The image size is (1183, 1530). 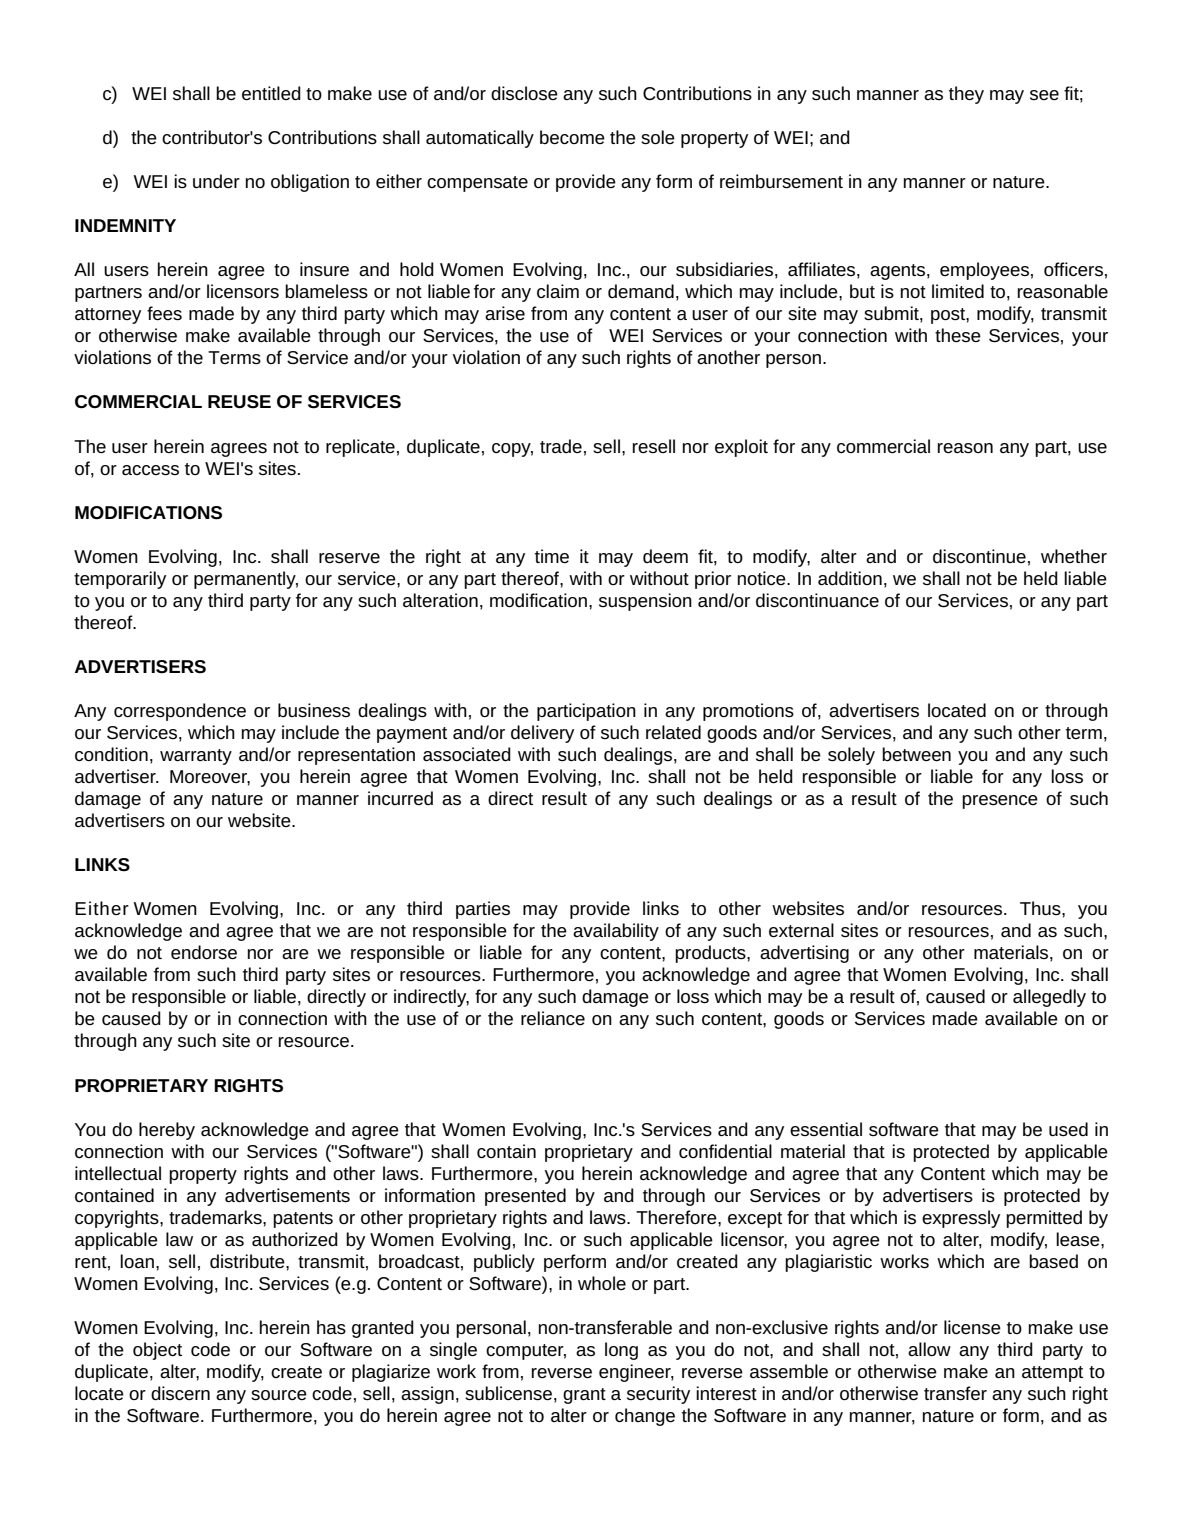 What do you see at coordinates (572, 137) in the page?
I see `become` at bounding box center [572, 137].
